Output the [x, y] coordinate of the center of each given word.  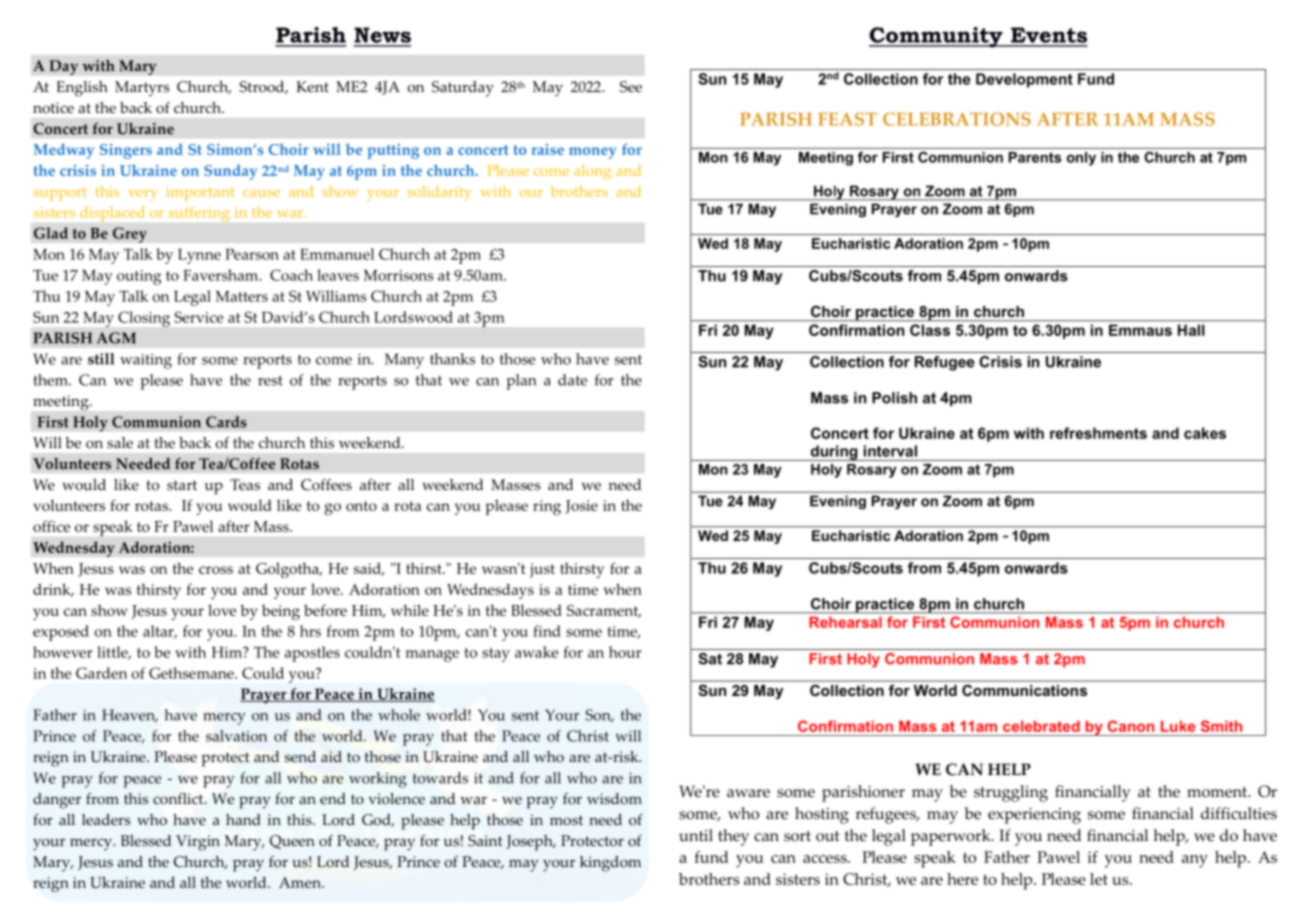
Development [1024, 80]
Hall [1191, 330]
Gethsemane [192, 673]
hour [625, 652]
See [631, 87]
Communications [1024, 690]
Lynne [199, 256]
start [182, 485]
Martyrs [142, 89]
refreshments [1098, 433]
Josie [581, 507]
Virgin [198, 843]
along [592, 172]
